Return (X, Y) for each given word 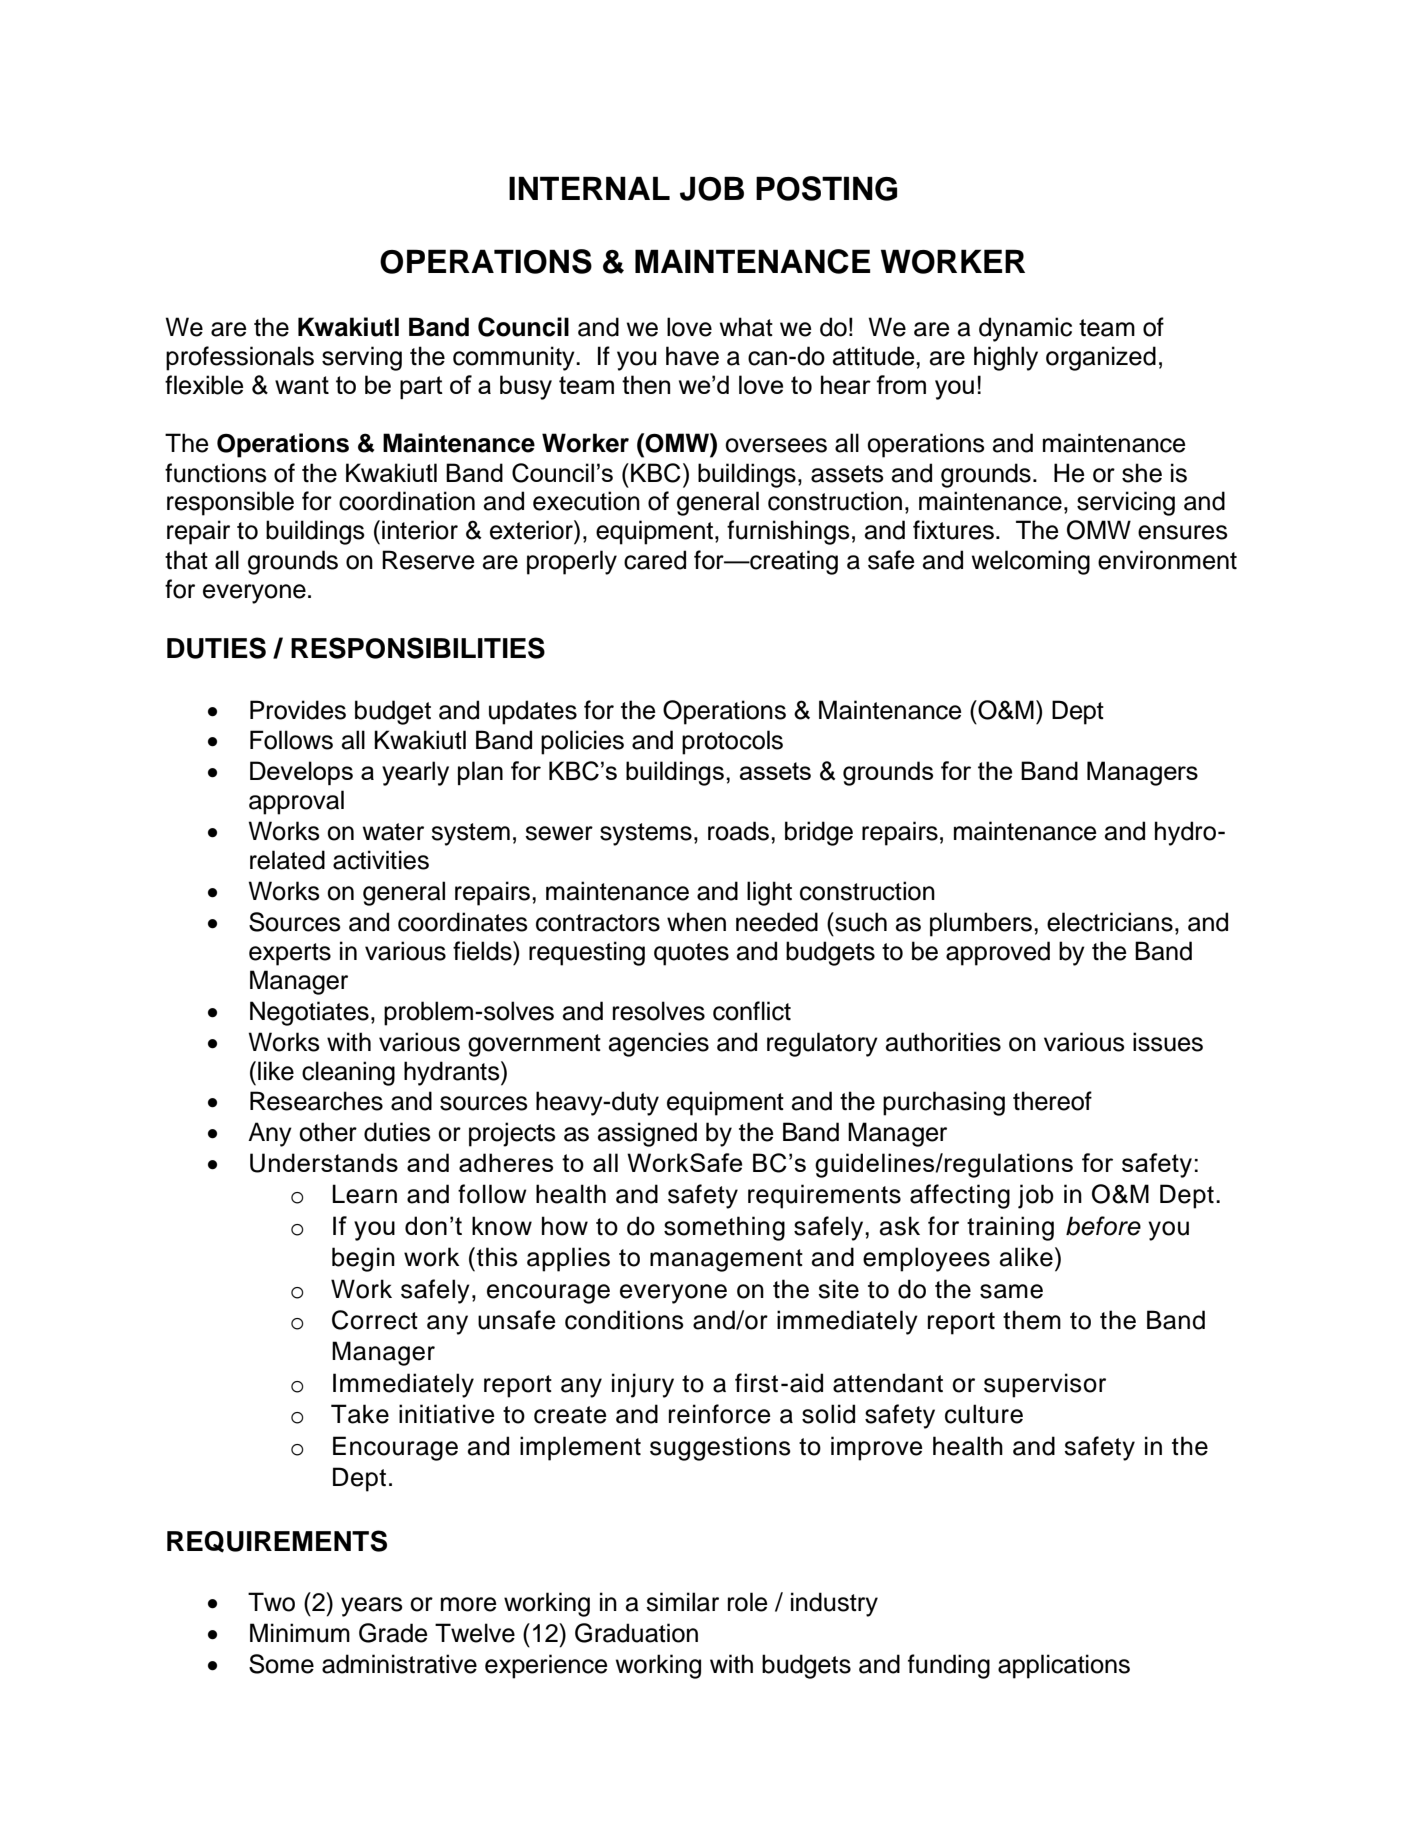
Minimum (300, 1633)
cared (655, 560)
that (186, 560)
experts (290, 954)
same (1011, 1291)
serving (362, 358)
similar (682, 1602)
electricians (1110, 922)
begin (363, 1259)
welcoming (1030, 562)
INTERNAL (589, 188)
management (726, 1260)
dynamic (1025, 329)
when (696, 922)
